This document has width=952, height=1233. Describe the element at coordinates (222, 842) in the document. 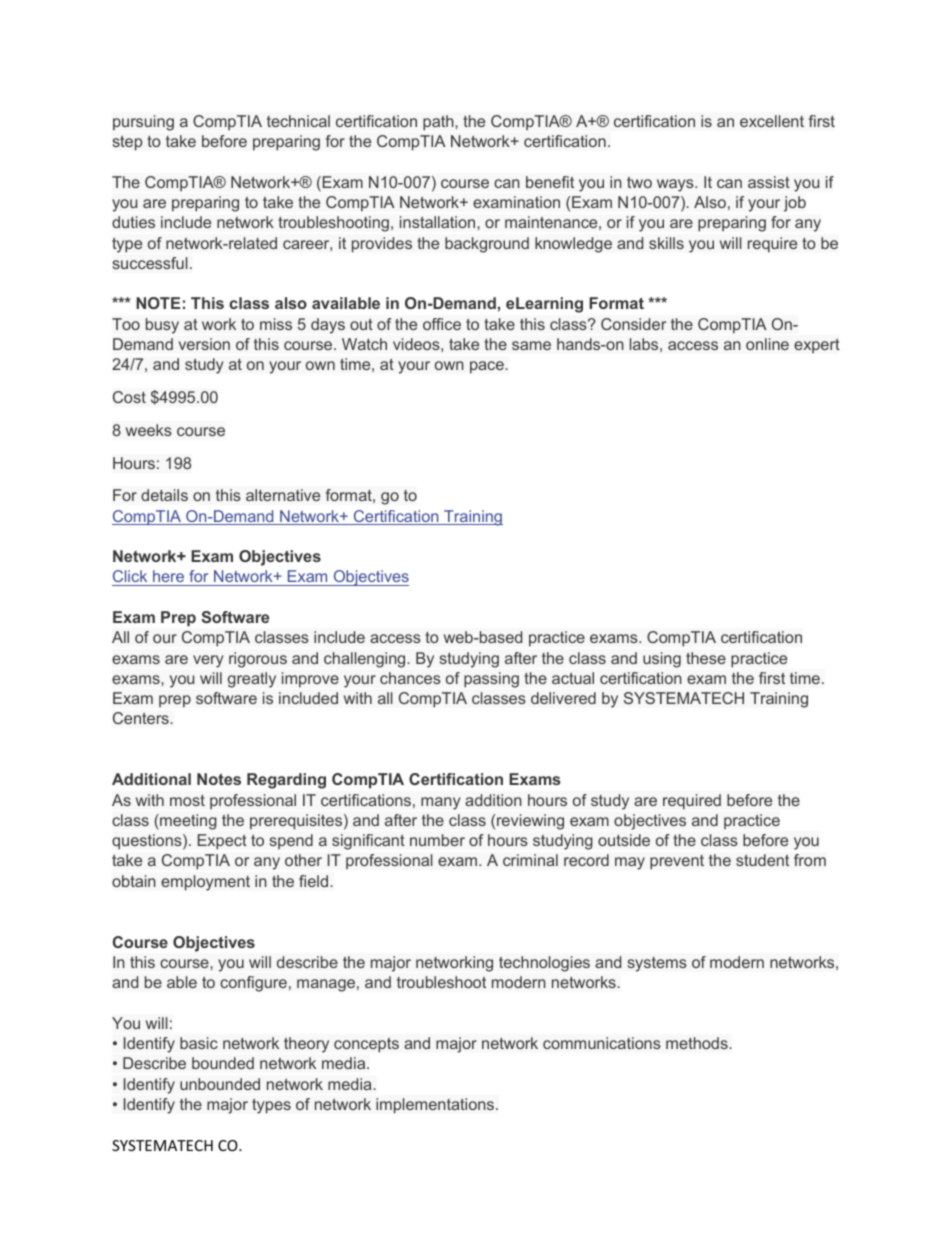

I see `Expect` at that location.
